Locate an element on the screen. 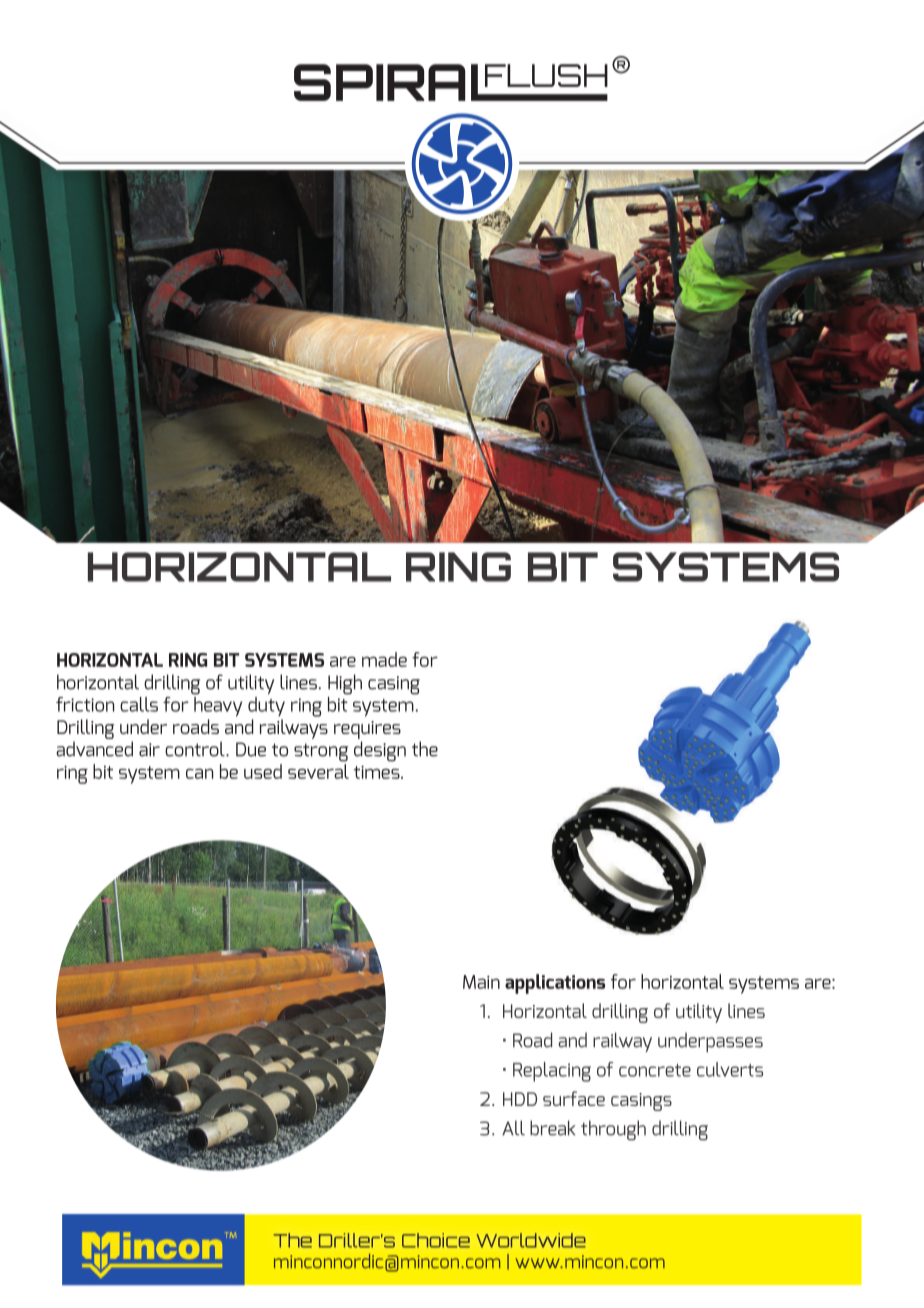 This screenshot has height=1308, width=924. calls is located at coordinates (139, 704).
